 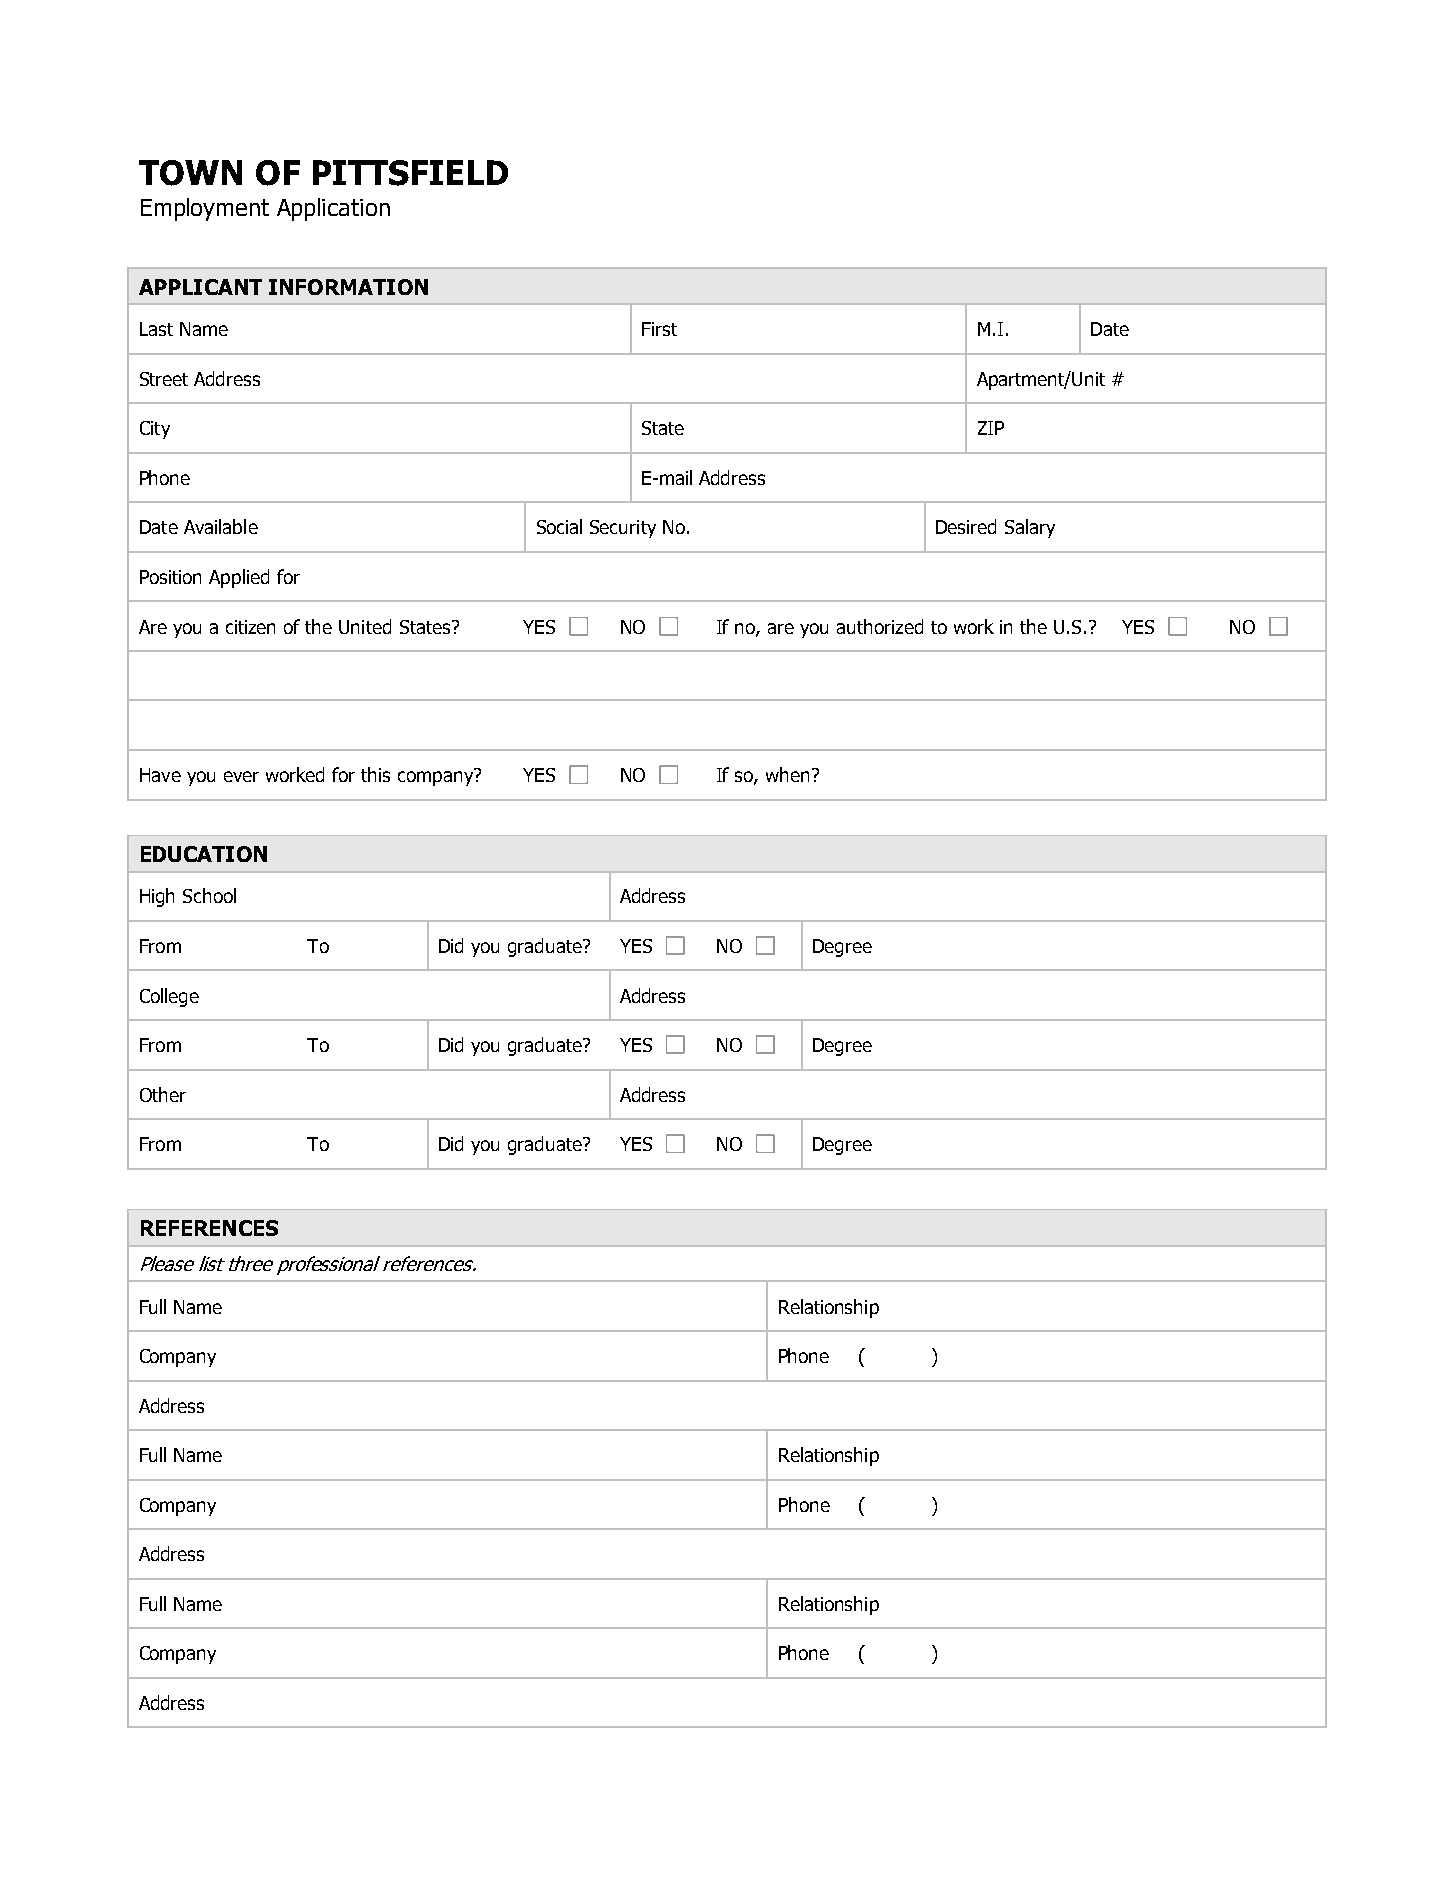 What do you see at coordinates (250, 627) in the document?
I see `citizen` at bounding box center [250, 627].
